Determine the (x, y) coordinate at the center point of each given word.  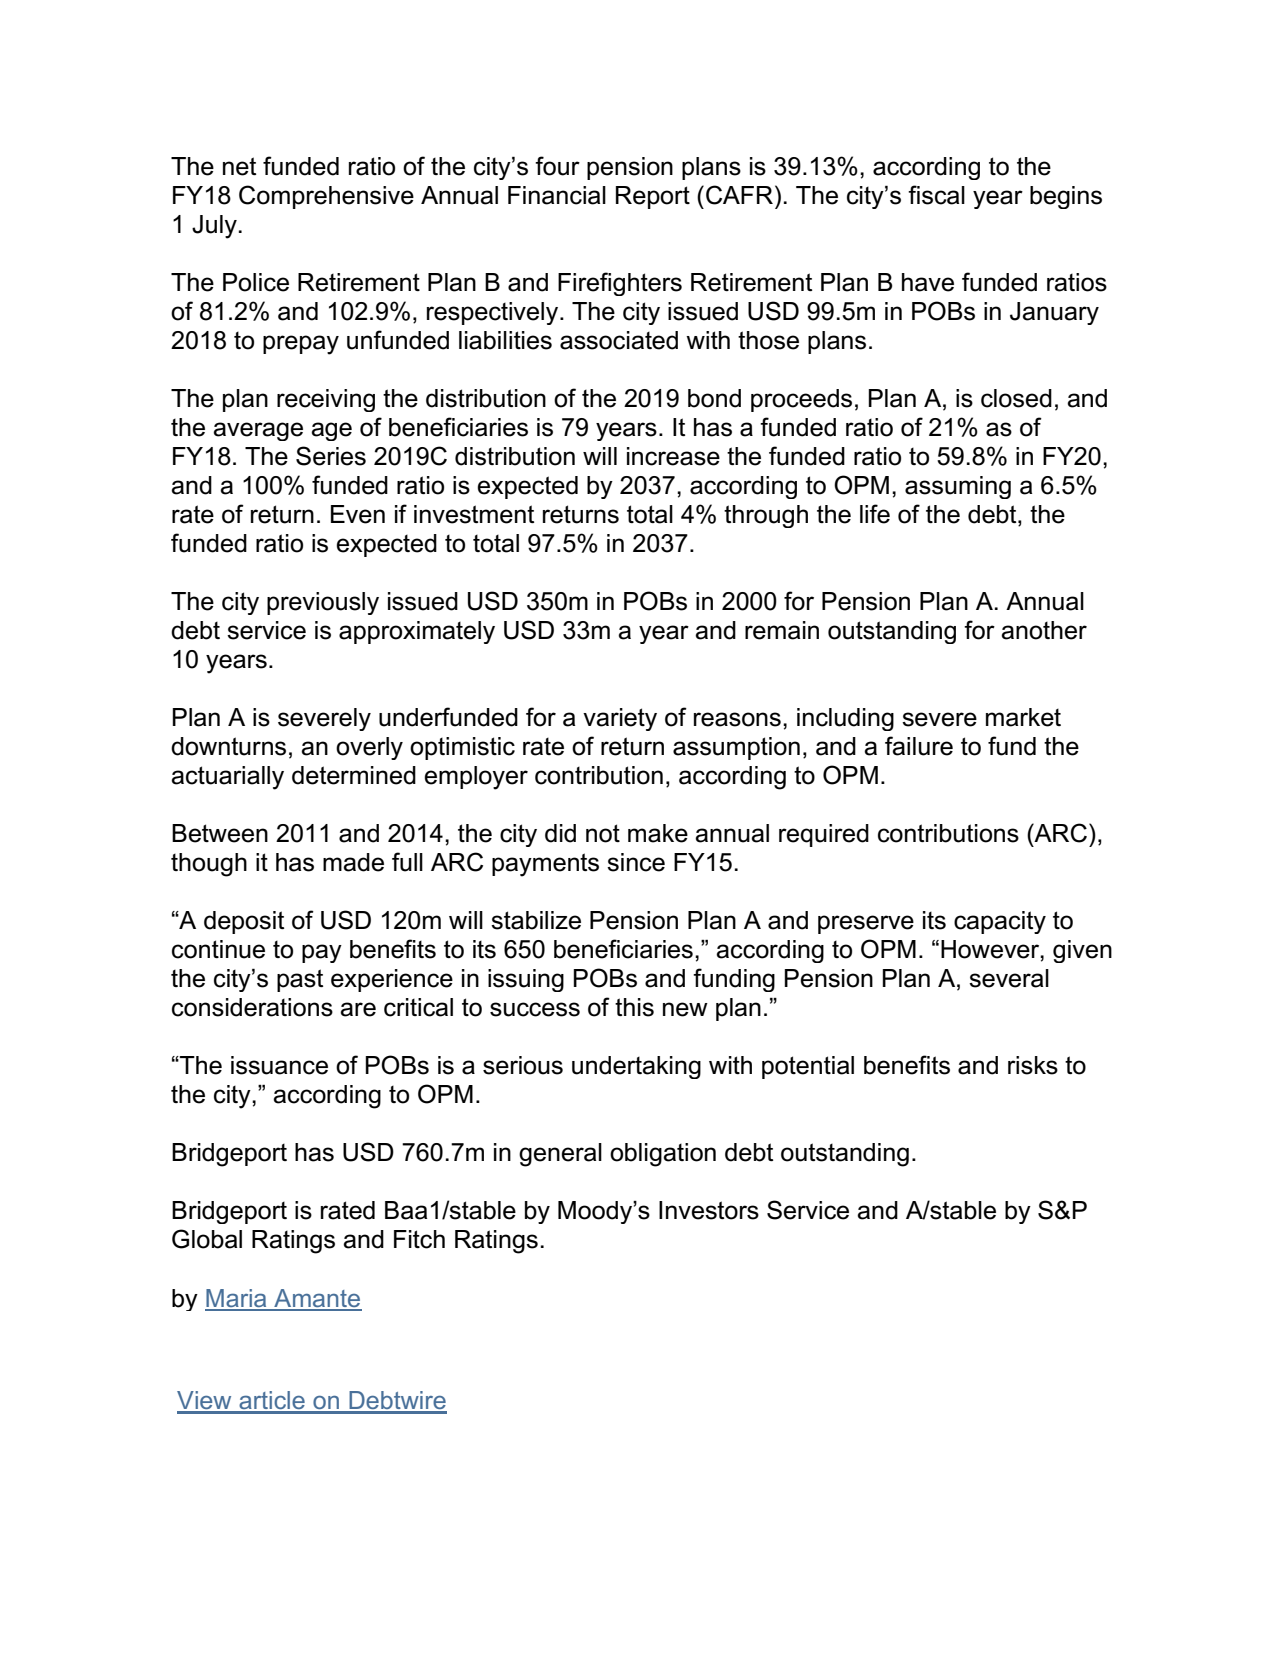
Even (358, 514)
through (766, 516)
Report (653, 197)
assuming (958, 487)
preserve (866, 924)
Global (207, 1239)
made (353, 862)
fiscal (936, 195)
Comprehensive (326, 197)
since (636, 862)
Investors (709, 1210)
